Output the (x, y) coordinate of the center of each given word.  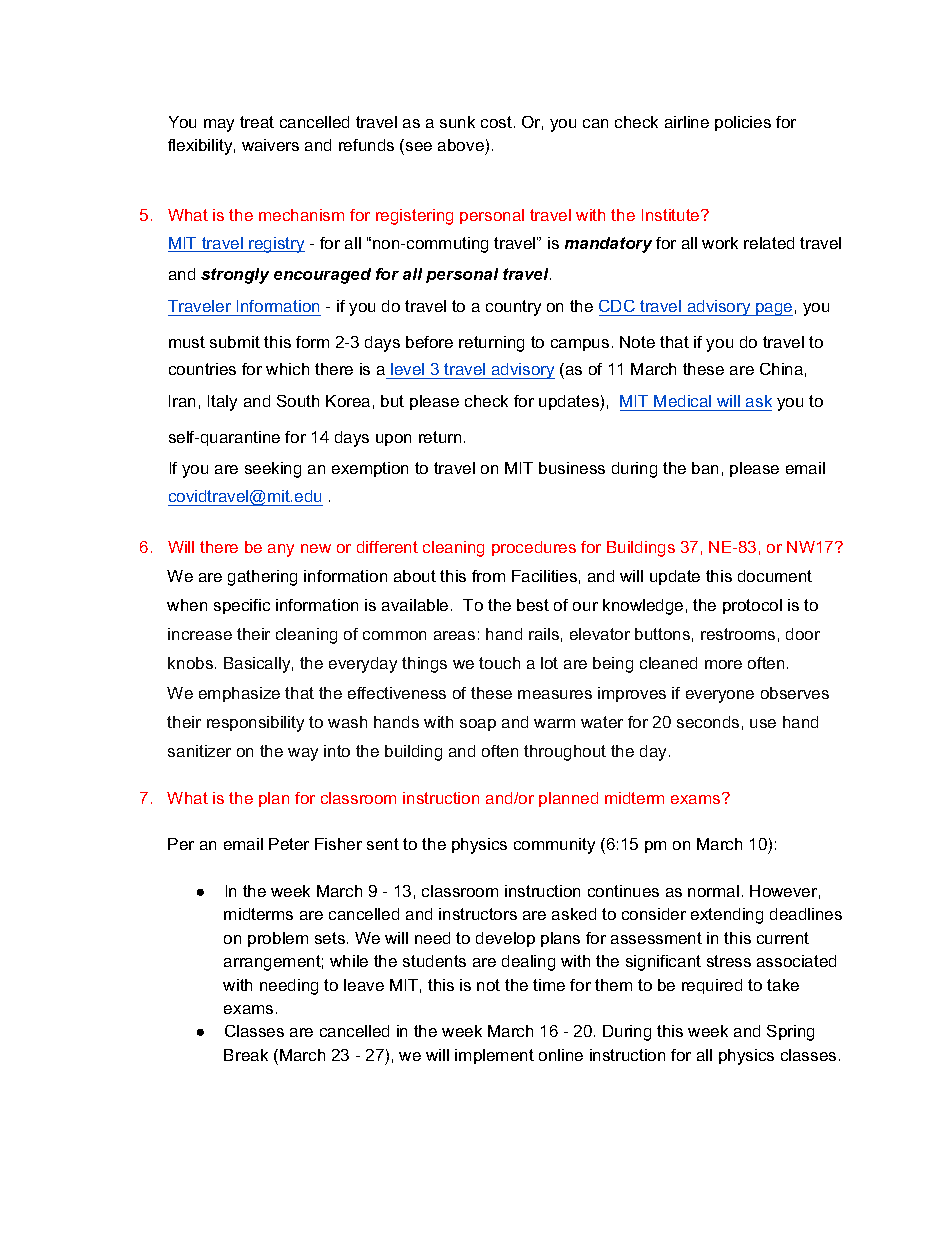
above (461, 145)
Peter (289, 844)
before (429, 342)
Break (246, 1055)
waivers (270, 145)
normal (713, 891)
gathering (262, 578)
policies (743, 123)
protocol (752, 606)
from (488, 576)
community (554, 846)
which (287, 369)
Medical (682, 401)
